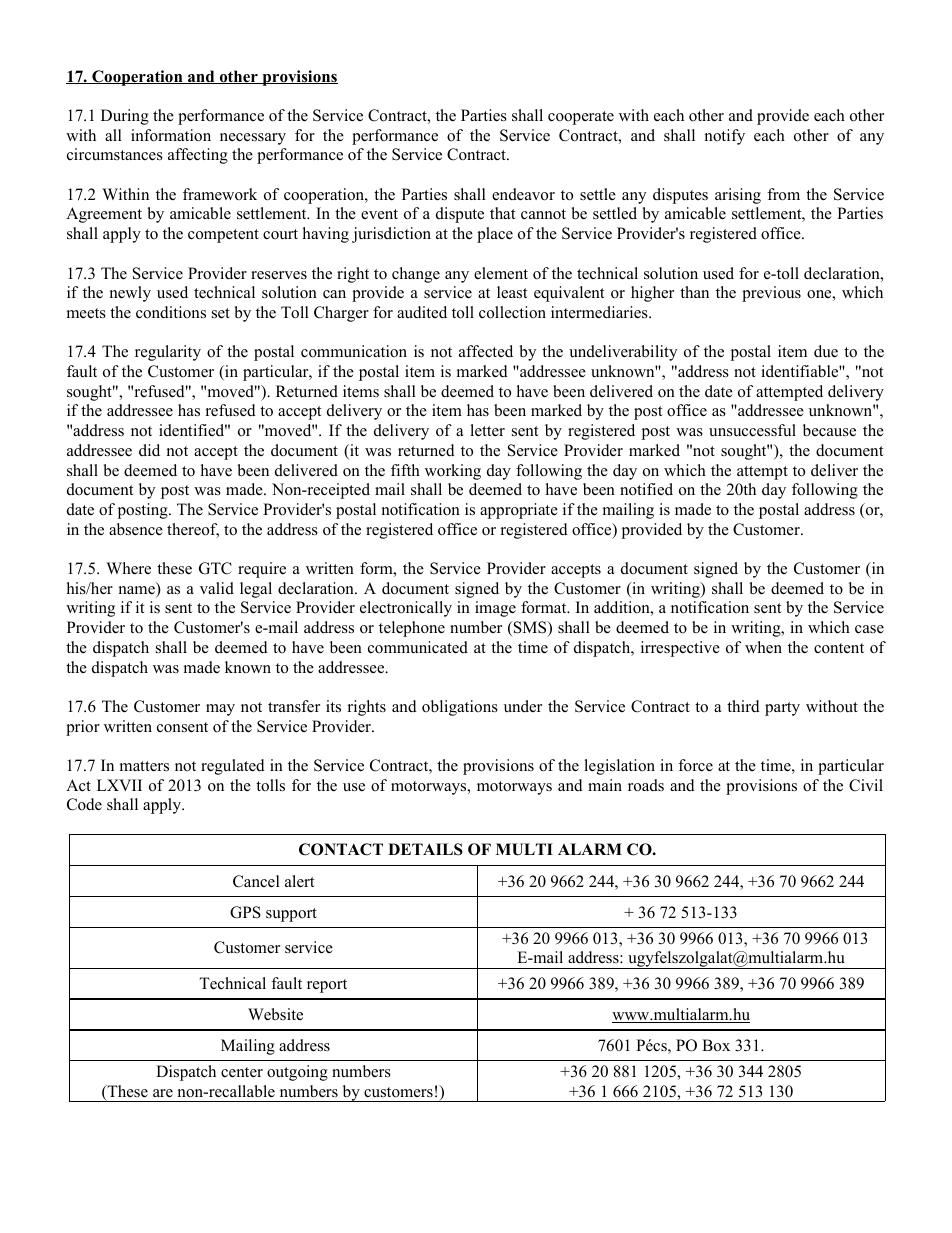  Describe the element at coordinates (163, 1093) in the screenshot. I see `are` at that location.
